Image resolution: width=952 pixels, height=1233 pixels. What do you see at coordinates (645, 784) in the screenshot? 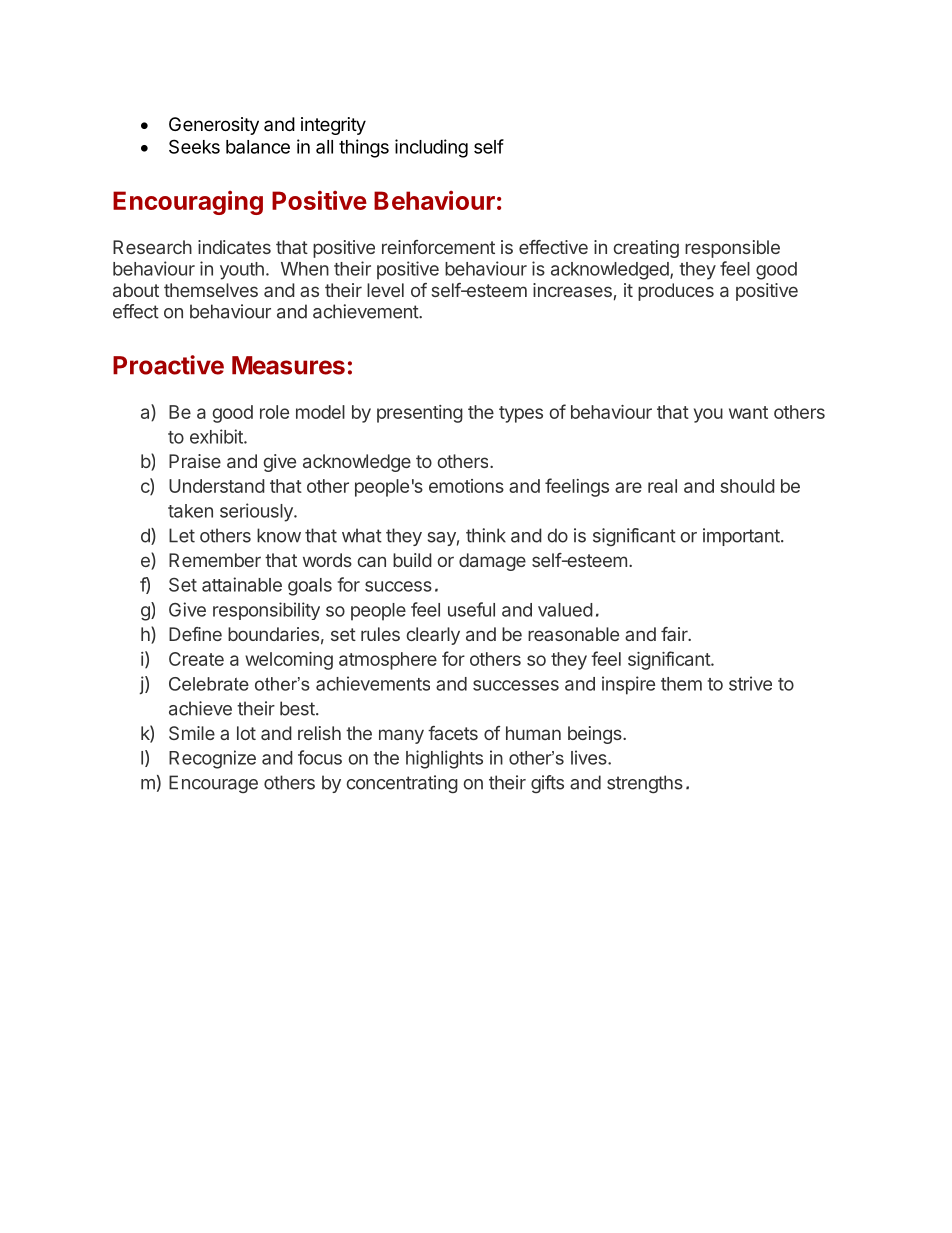
I see `strengths` at bounding box center [645, 784].
